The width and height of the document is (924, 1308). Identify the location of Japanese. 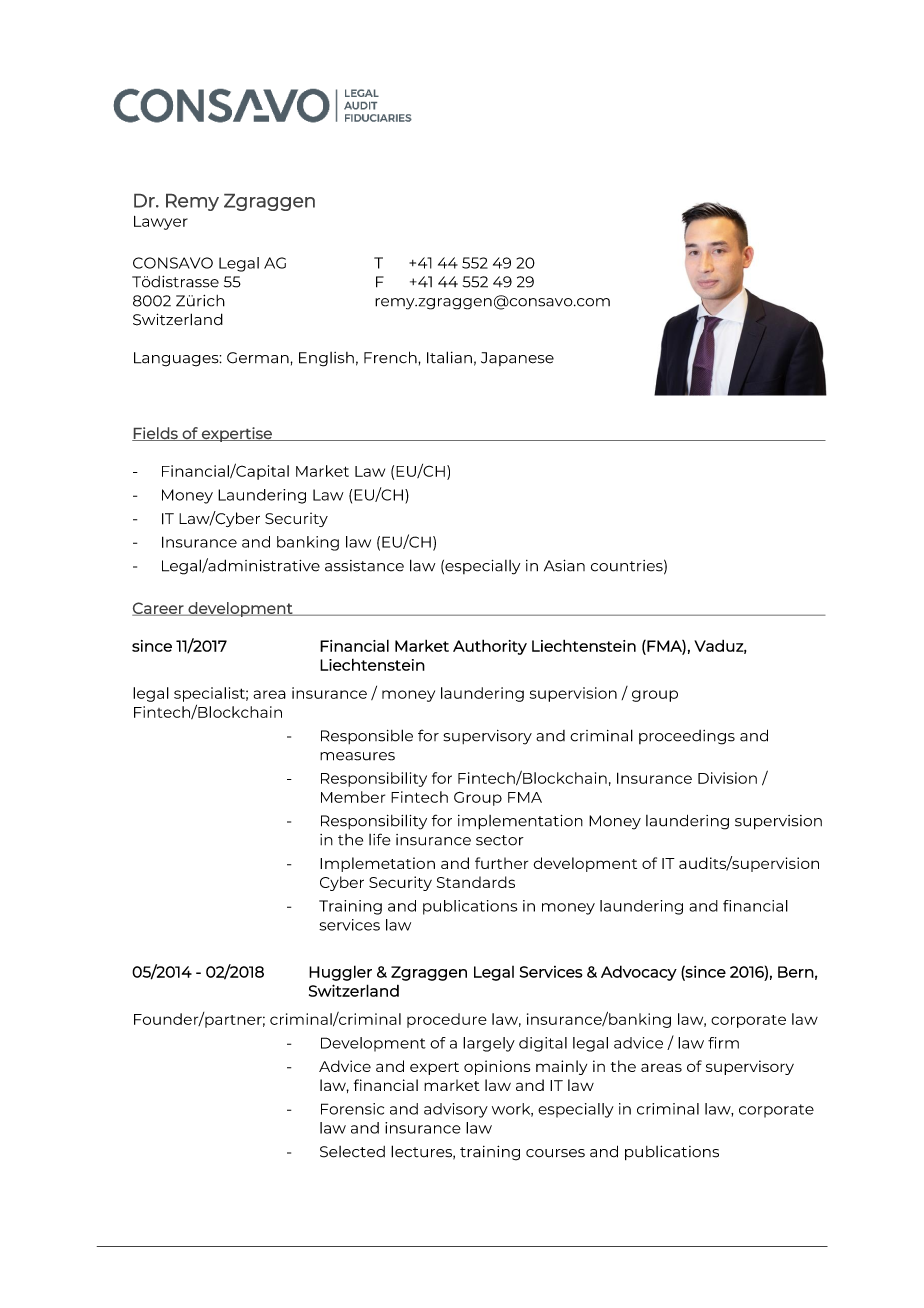
(517, 359).
